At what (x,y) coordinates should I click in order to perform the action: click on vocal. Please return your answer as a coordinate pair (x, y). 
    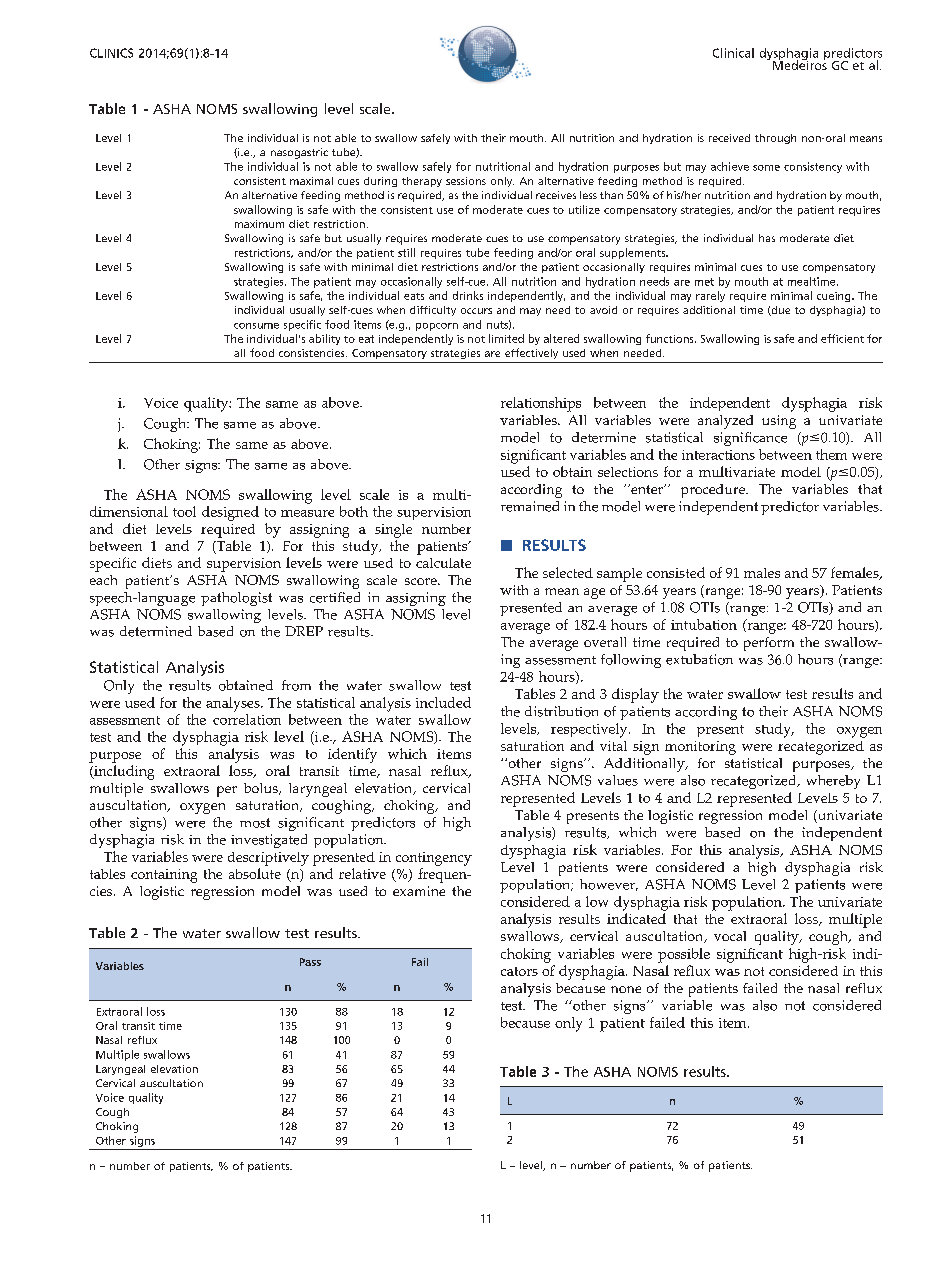
    Looking at the image, I should click on (730, 936).
